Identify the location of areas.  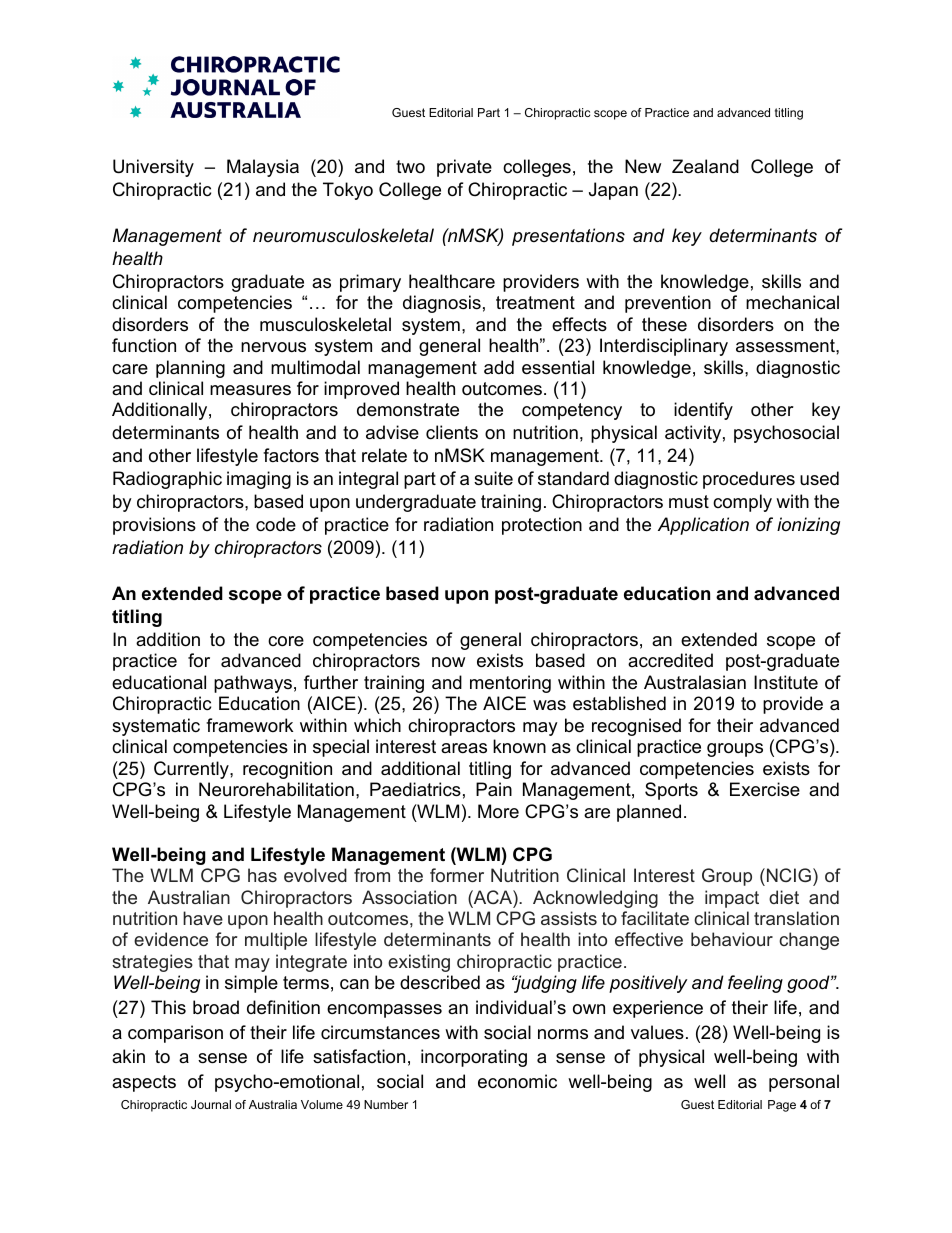
(464, 748).
